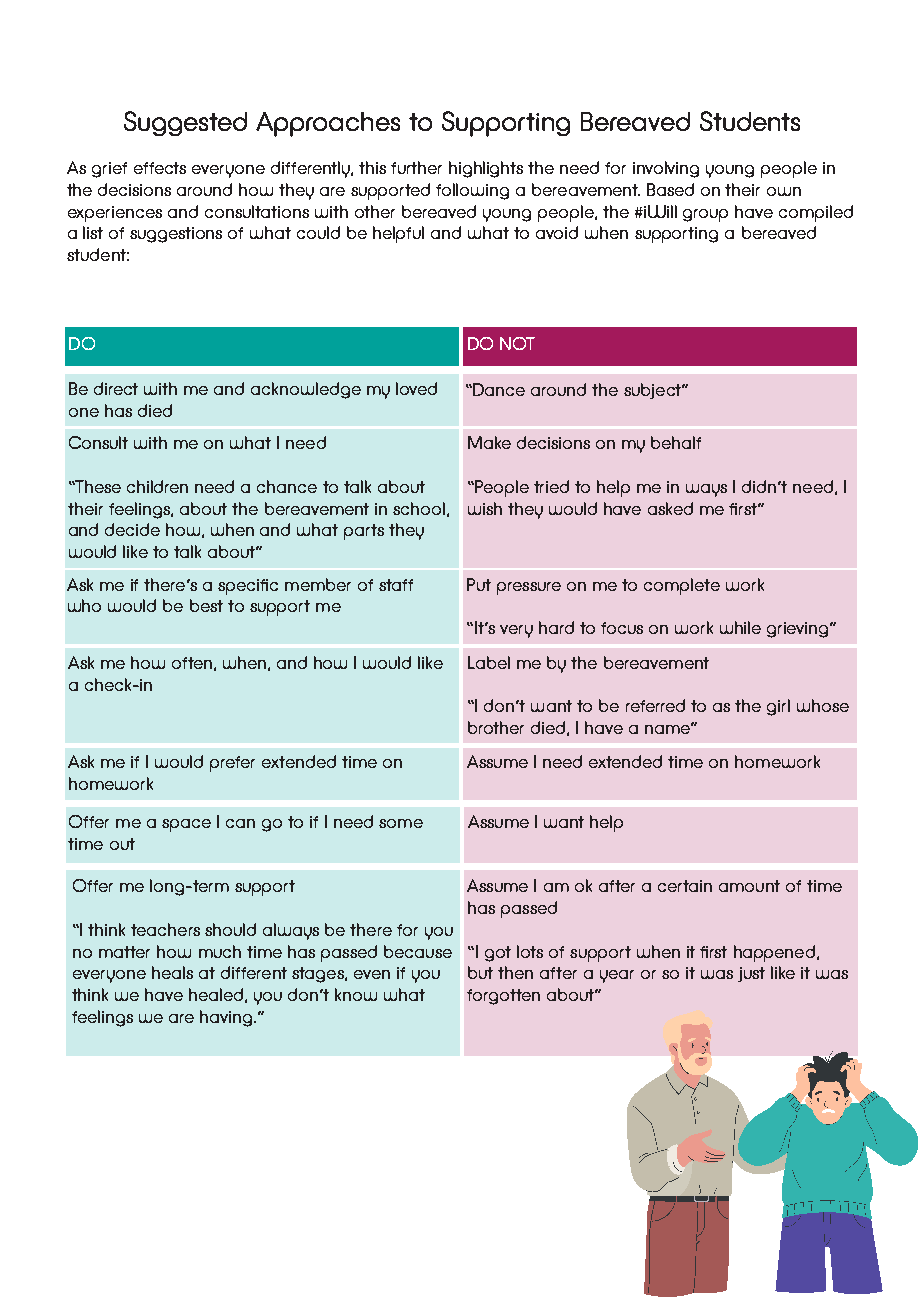 This screenshot has width=924, height=1297. I want to click on involving, so click(666, 169).
